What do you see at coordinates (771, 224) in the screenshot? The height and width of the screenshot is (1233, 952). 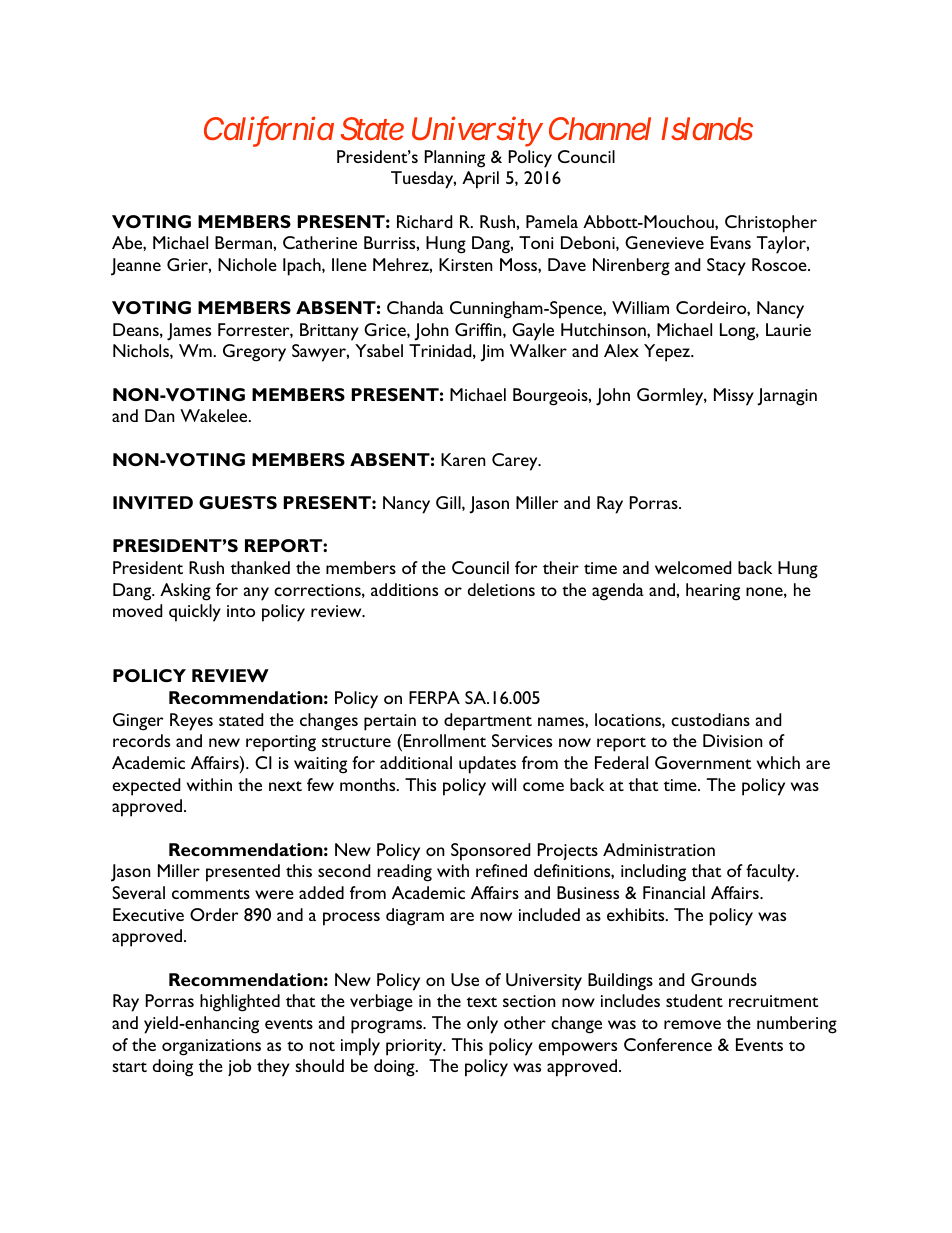 I see `Christopher` at bounding box center [771, 224].
